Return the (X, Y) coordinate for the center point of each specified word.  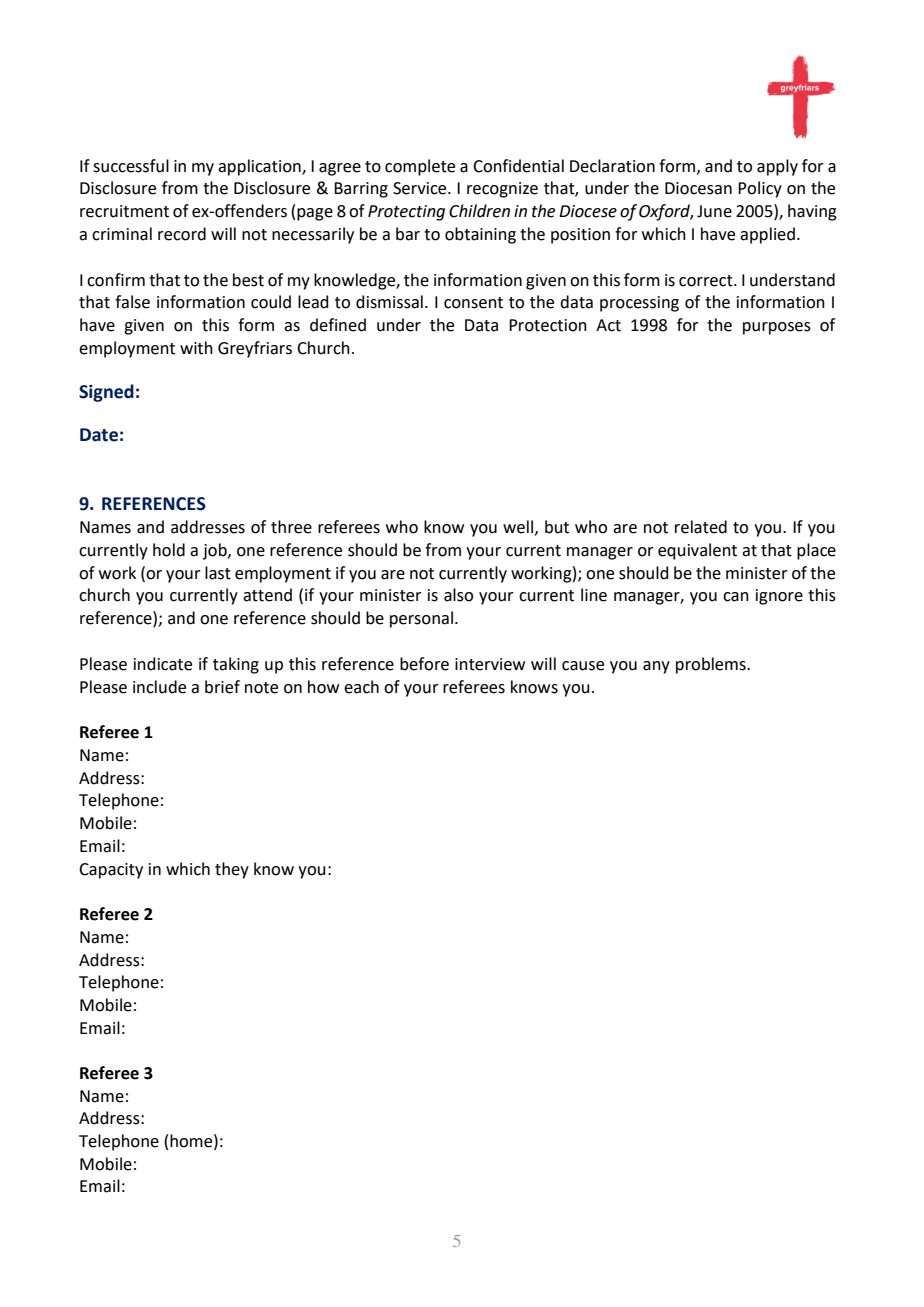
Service (421, 188)
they (232, 870)
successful (131, 166)
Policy (760, 189)
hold (169, 550)
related (701, 527)
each (361, 687)
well (518, 527)
